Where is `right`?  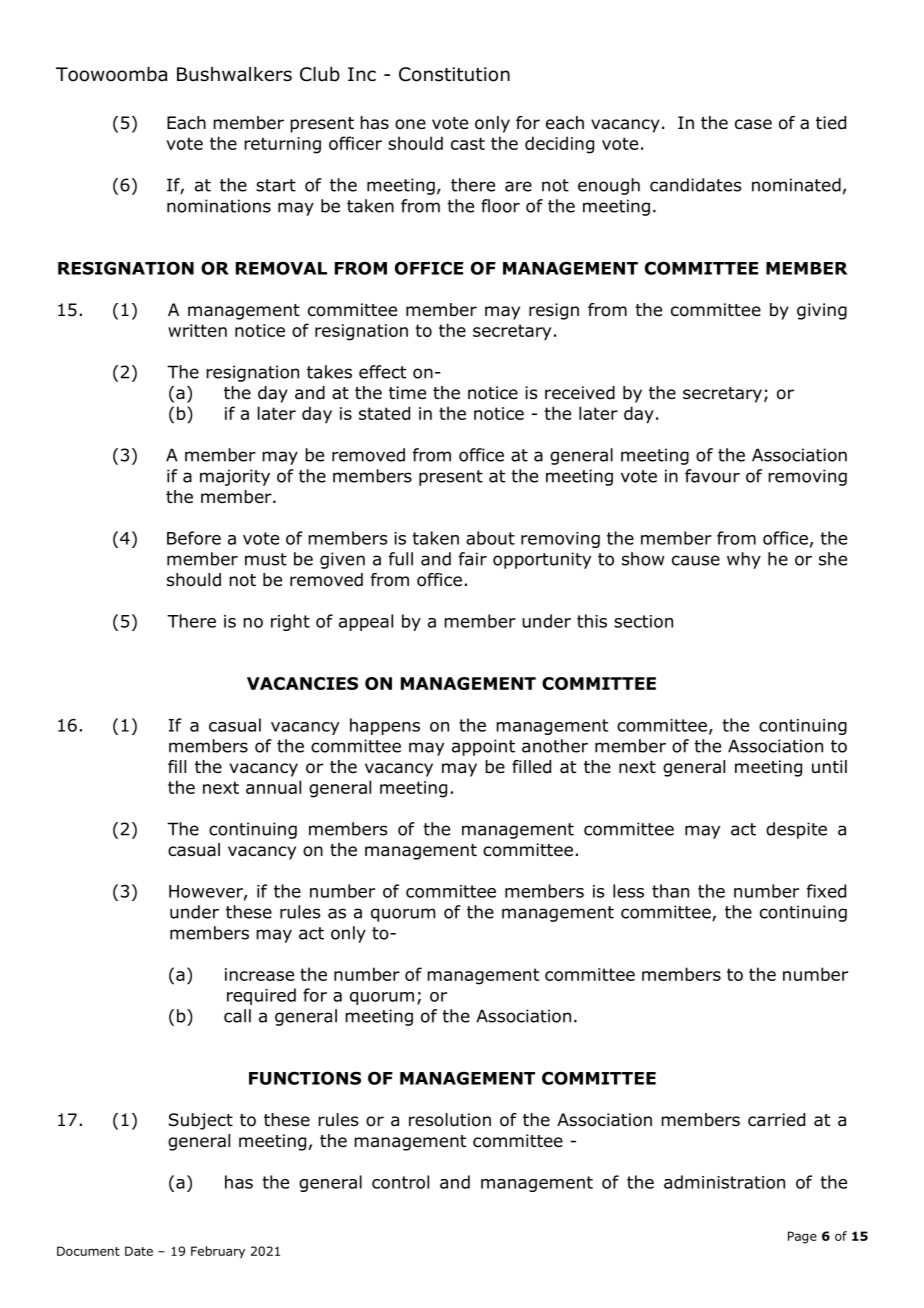
right is located at coordinates (290, 622).
